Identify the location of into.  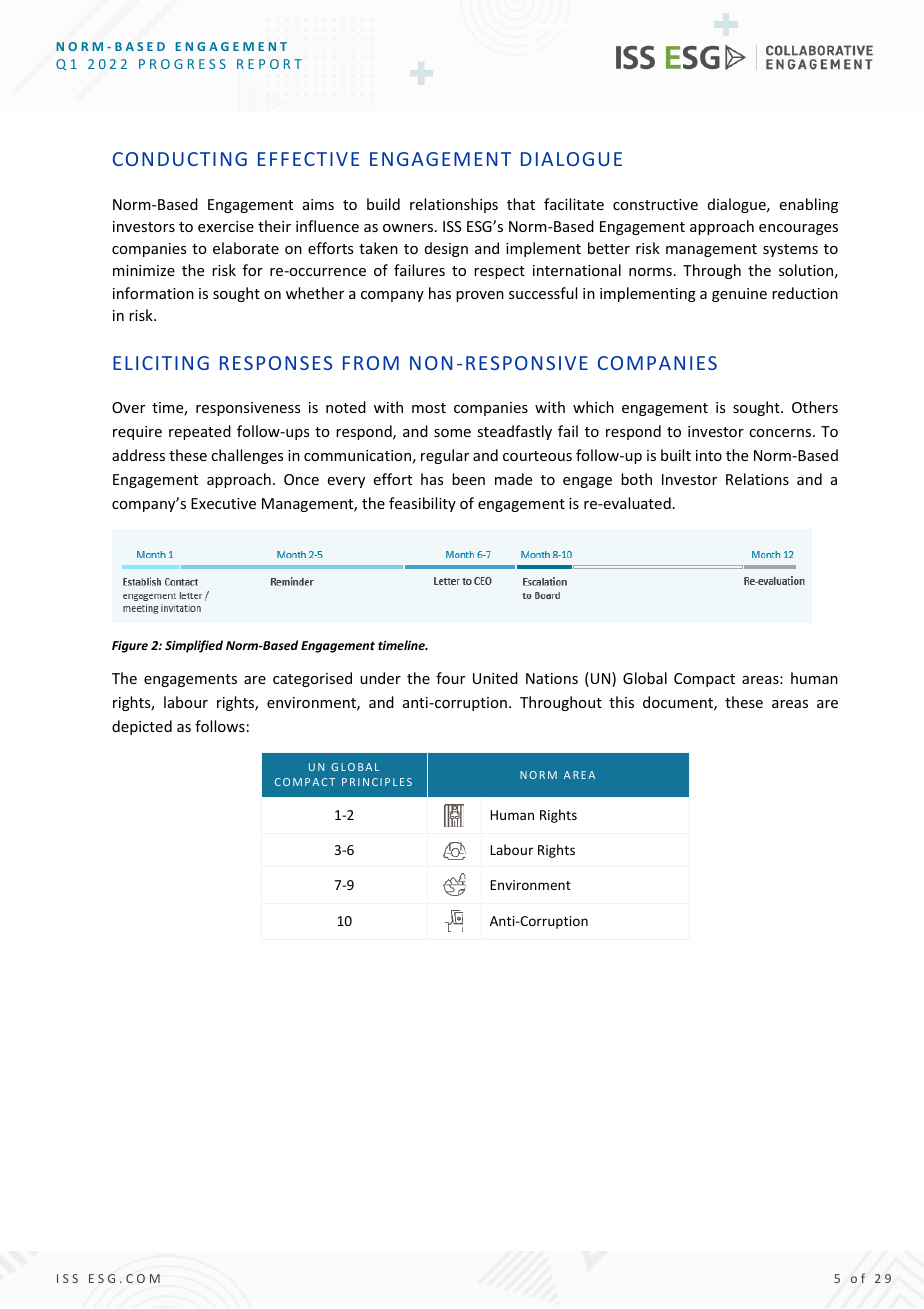
(709, 455).
